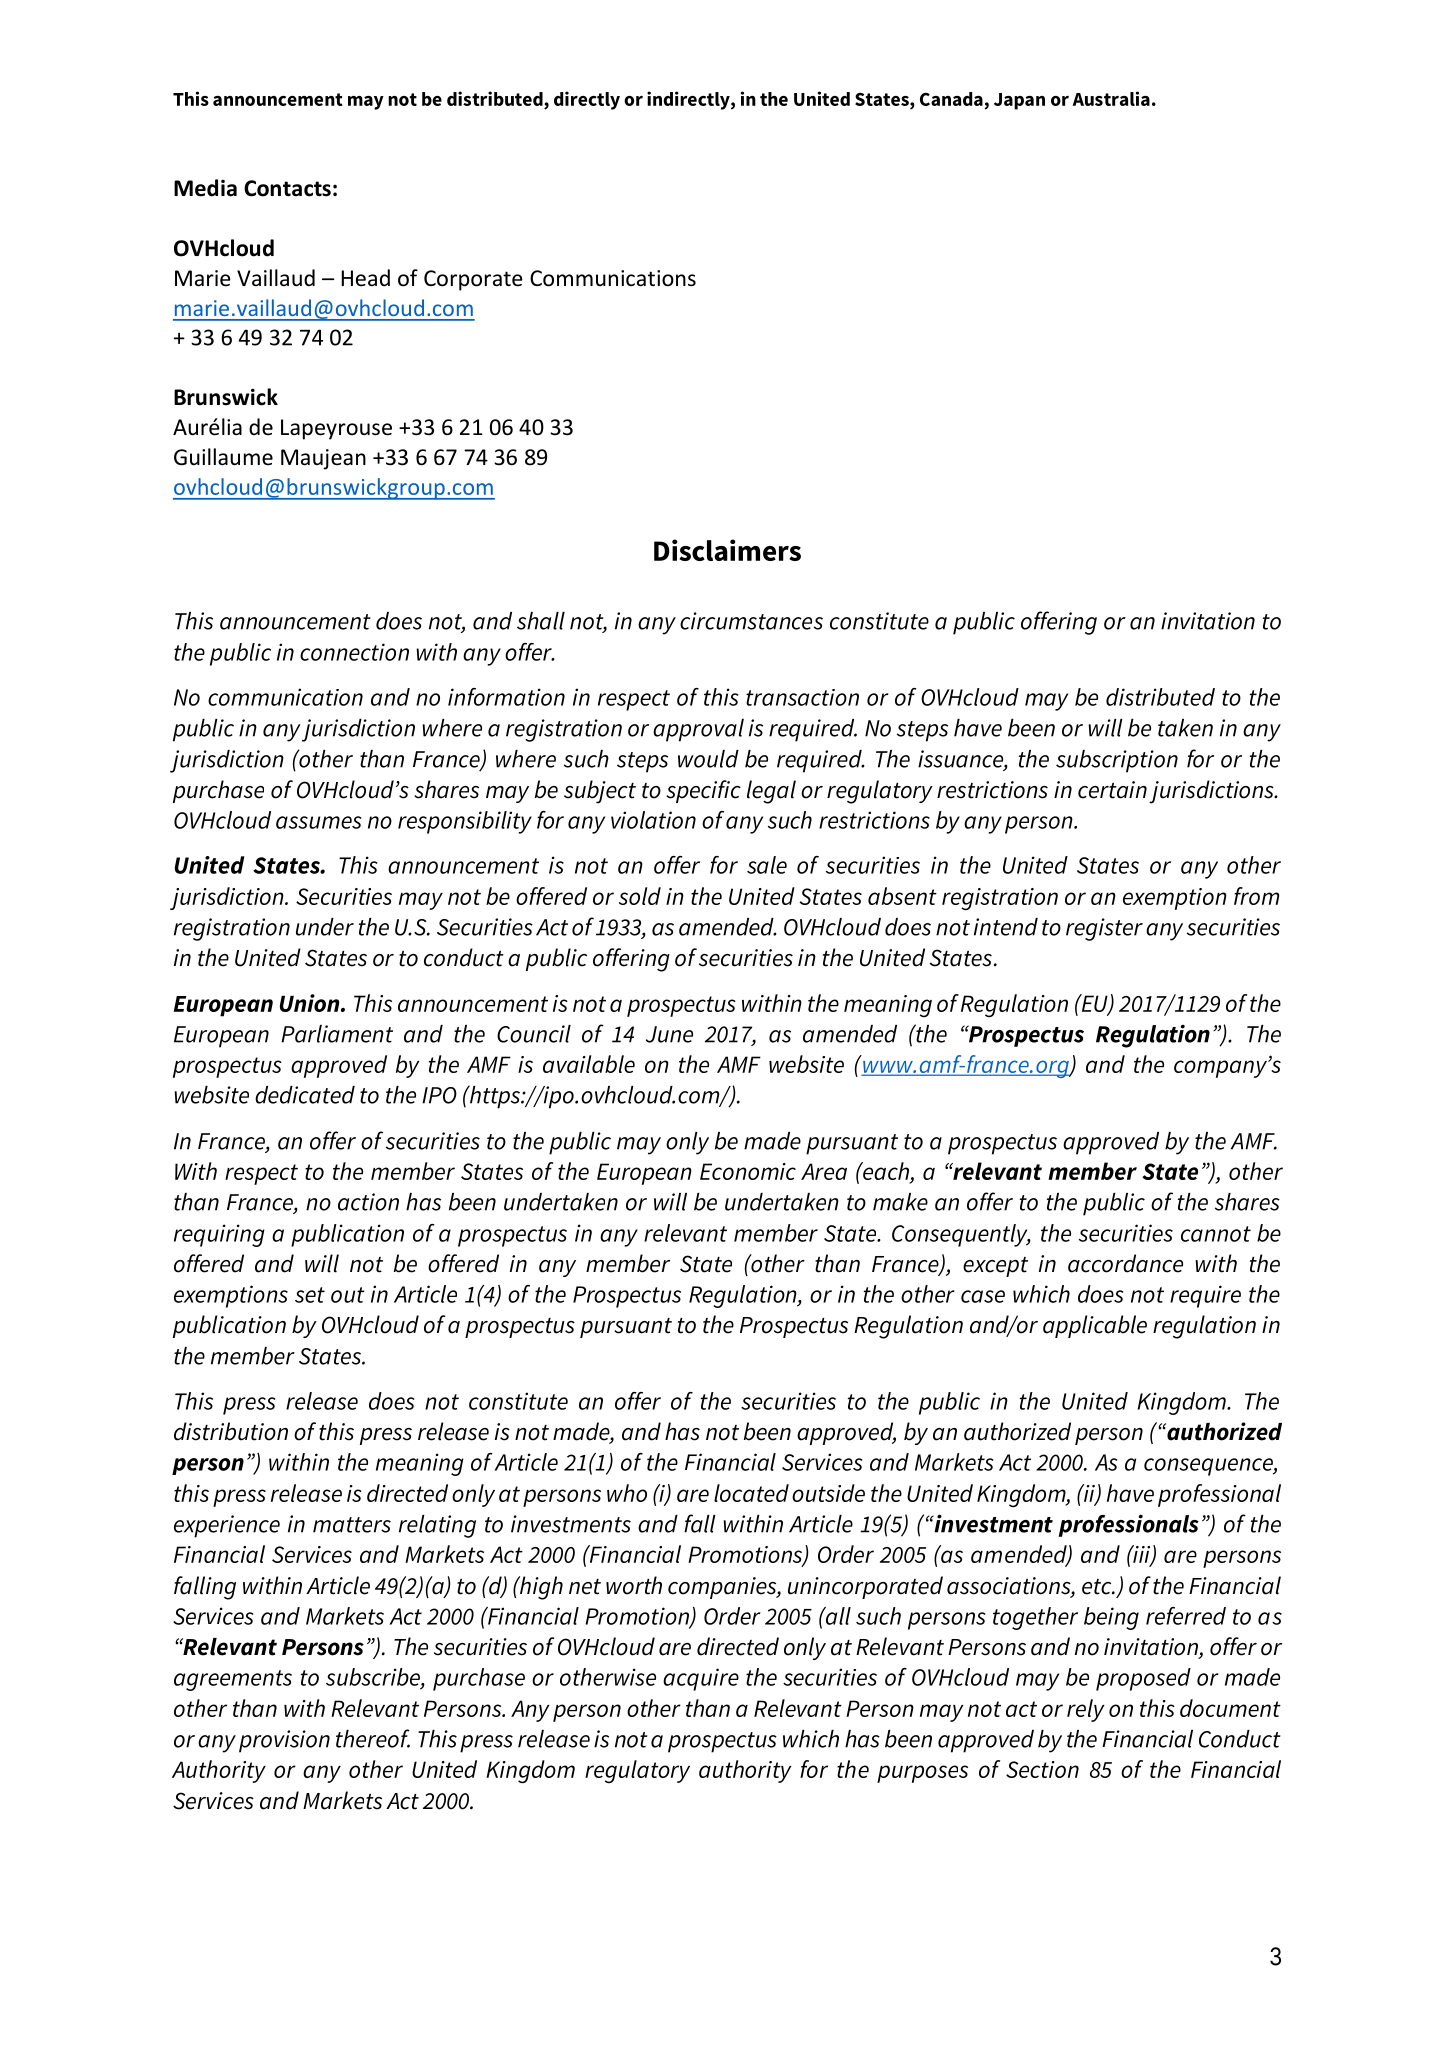 The width and height of the screenshot is (1454, 2057). What do you see at coordinates (337, 1034) in the screenshot?
I see `Parliament` at bounding box center [337, 1034].
